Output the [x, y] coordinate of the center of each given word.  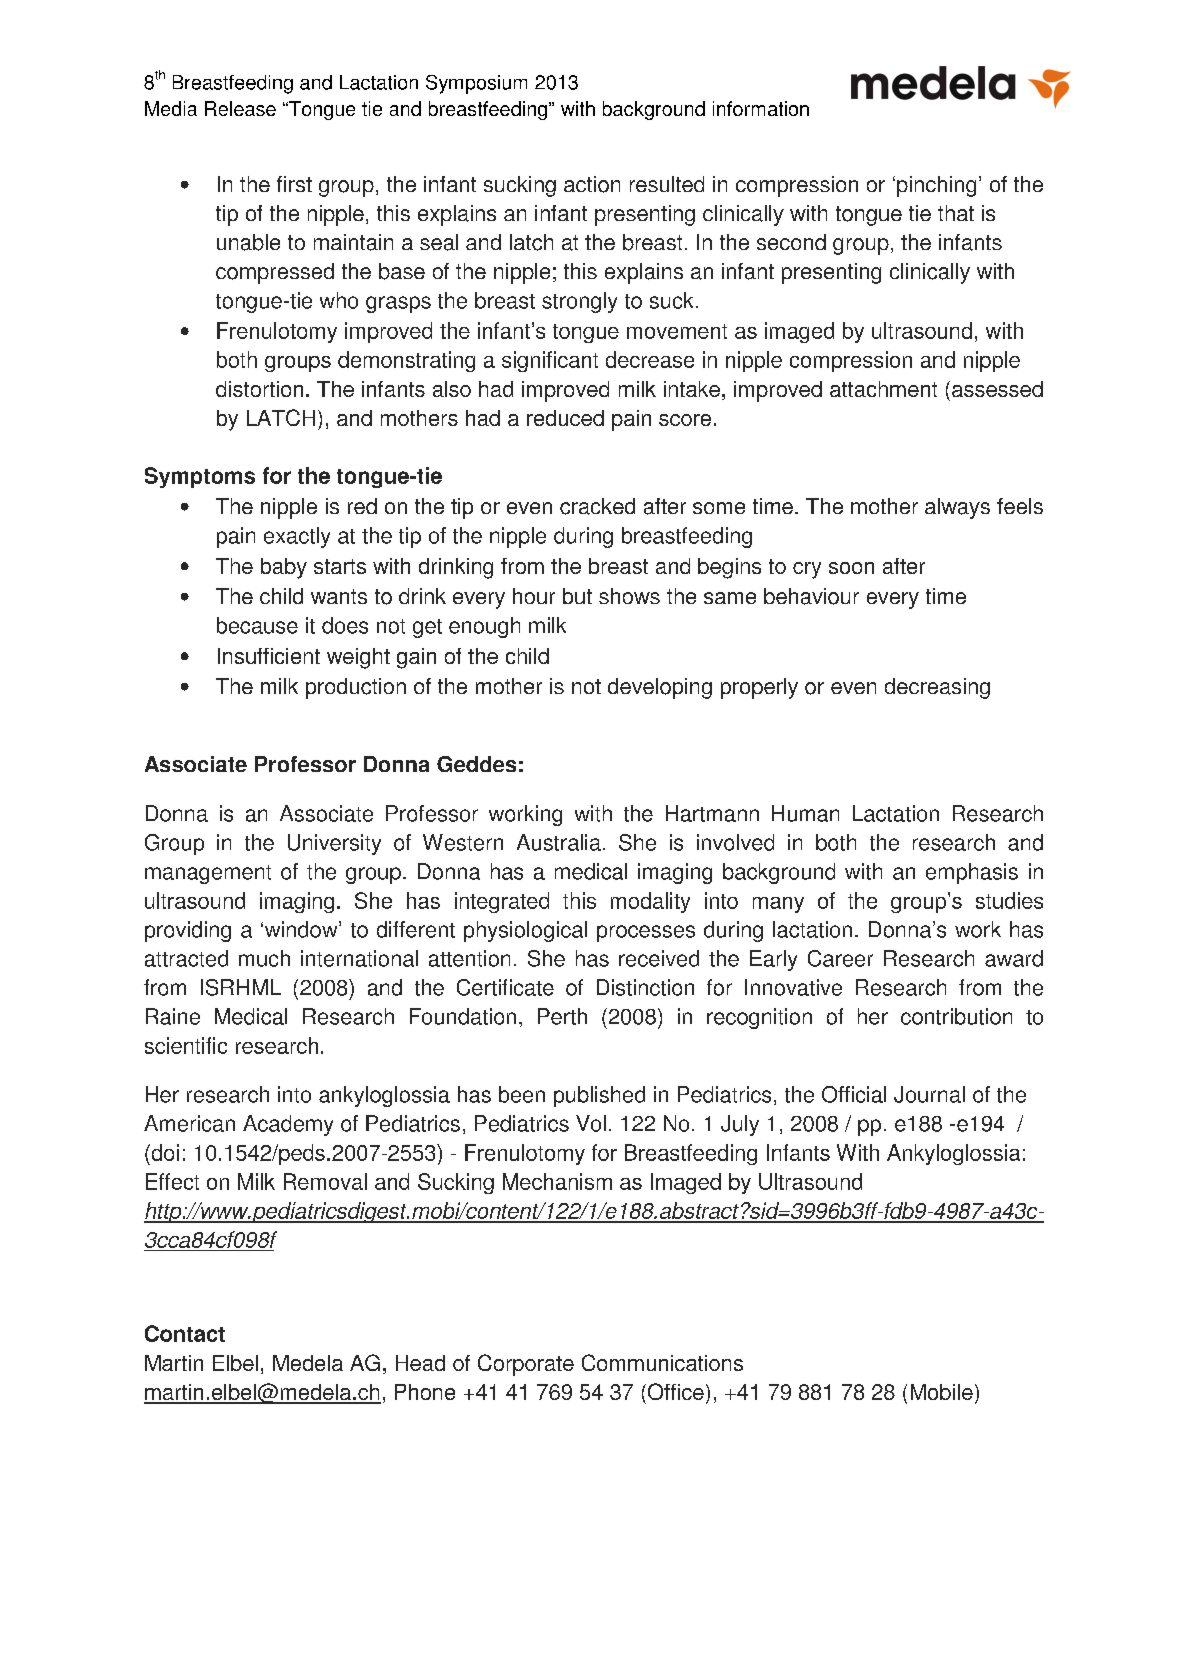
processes [646, 933]
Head [420, 1363]
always [957, 508]
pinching [936, 186]
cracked [597, 506]
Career [840, 958]
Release [240, 108]
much [264, 958]
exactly [297, 537]
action [592, 184]
